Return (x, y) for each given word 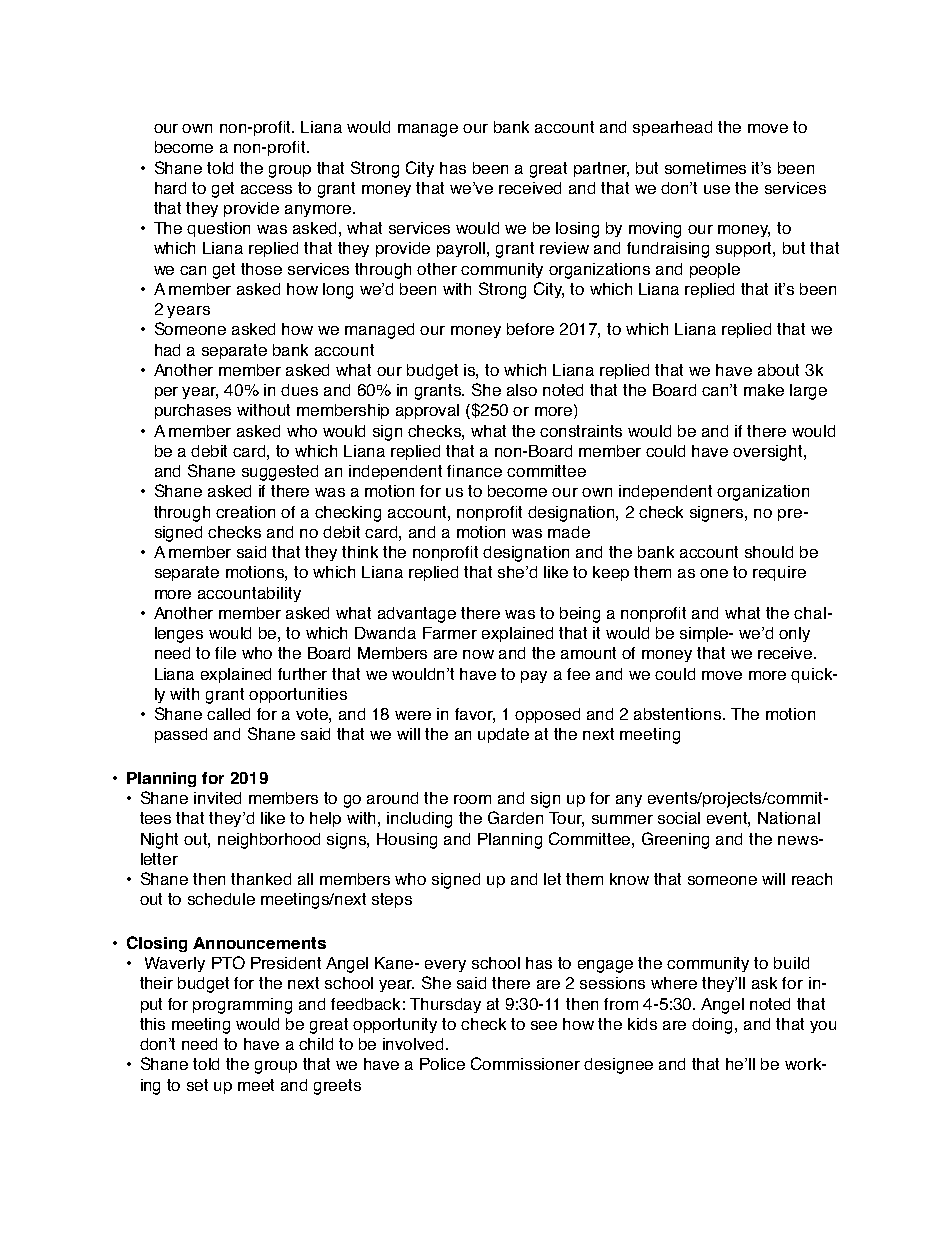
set (197, 1085)
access (266, 189)
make (764, 390)
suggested (280, 473)
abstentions (679, 714)
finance (474, 471)
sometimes (705, 168)
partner (601, 169)
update (503, 735)
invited (217, 798)
